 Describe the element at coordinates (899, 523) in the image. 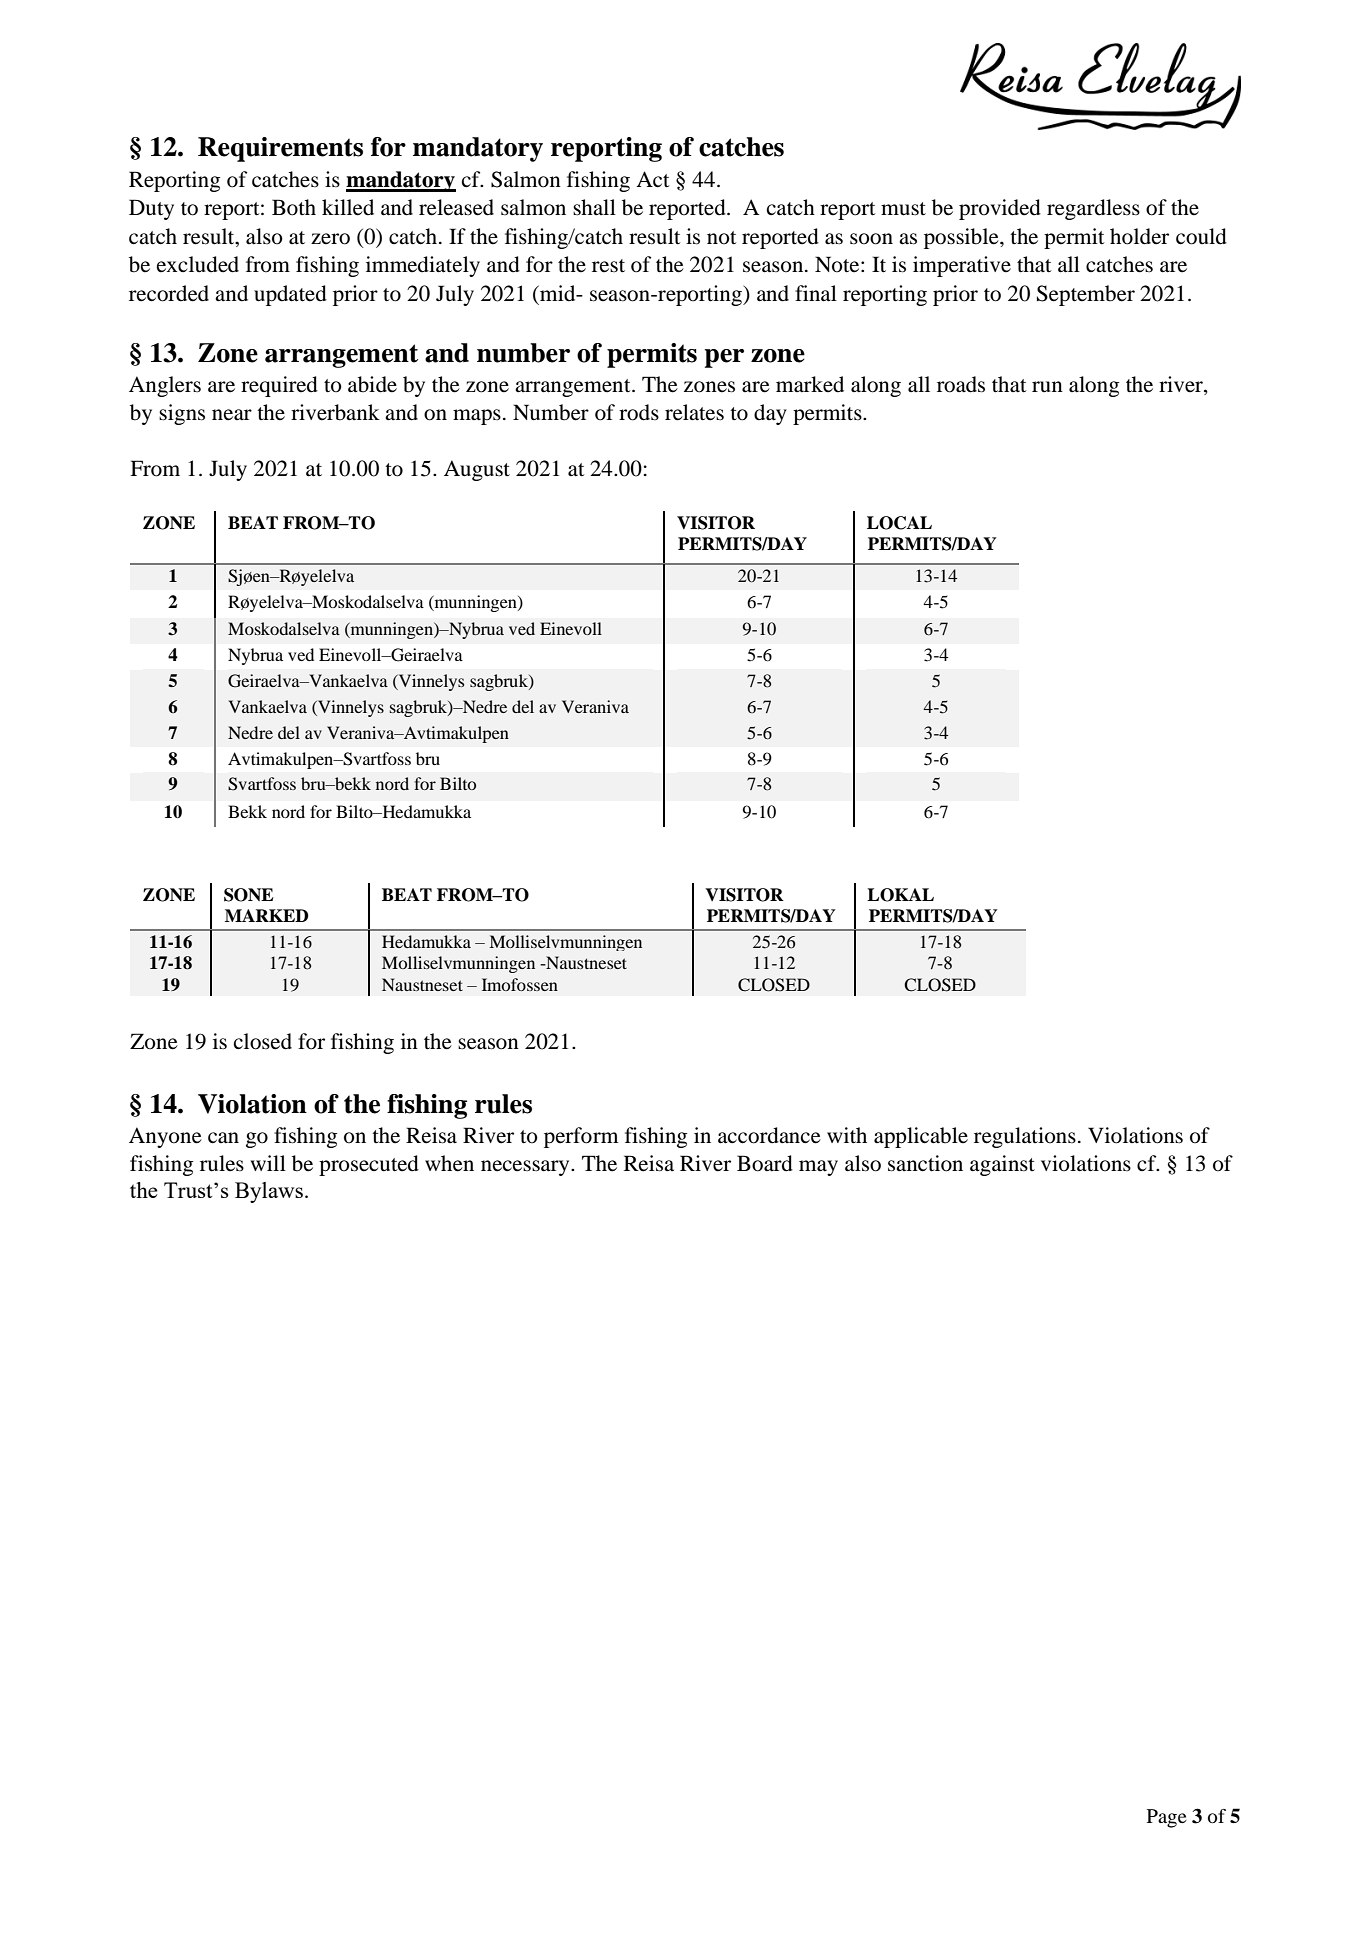

I see `LOCAL` at that location.
